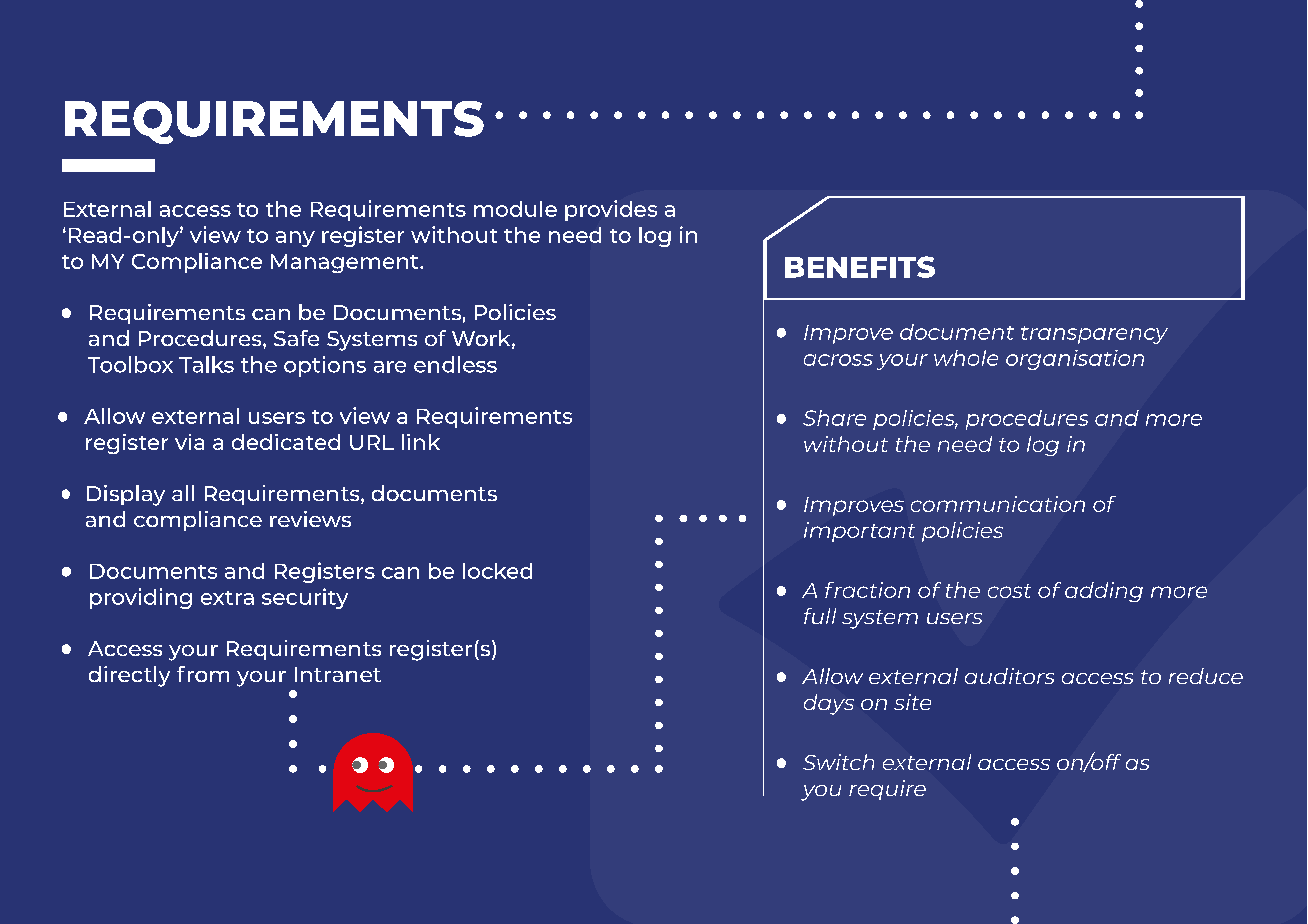 Image resolution: width=1308 pixels, height=924 pixels. Describe the element at coordinates (611, 210) in the page. I see `provides` at that location.
